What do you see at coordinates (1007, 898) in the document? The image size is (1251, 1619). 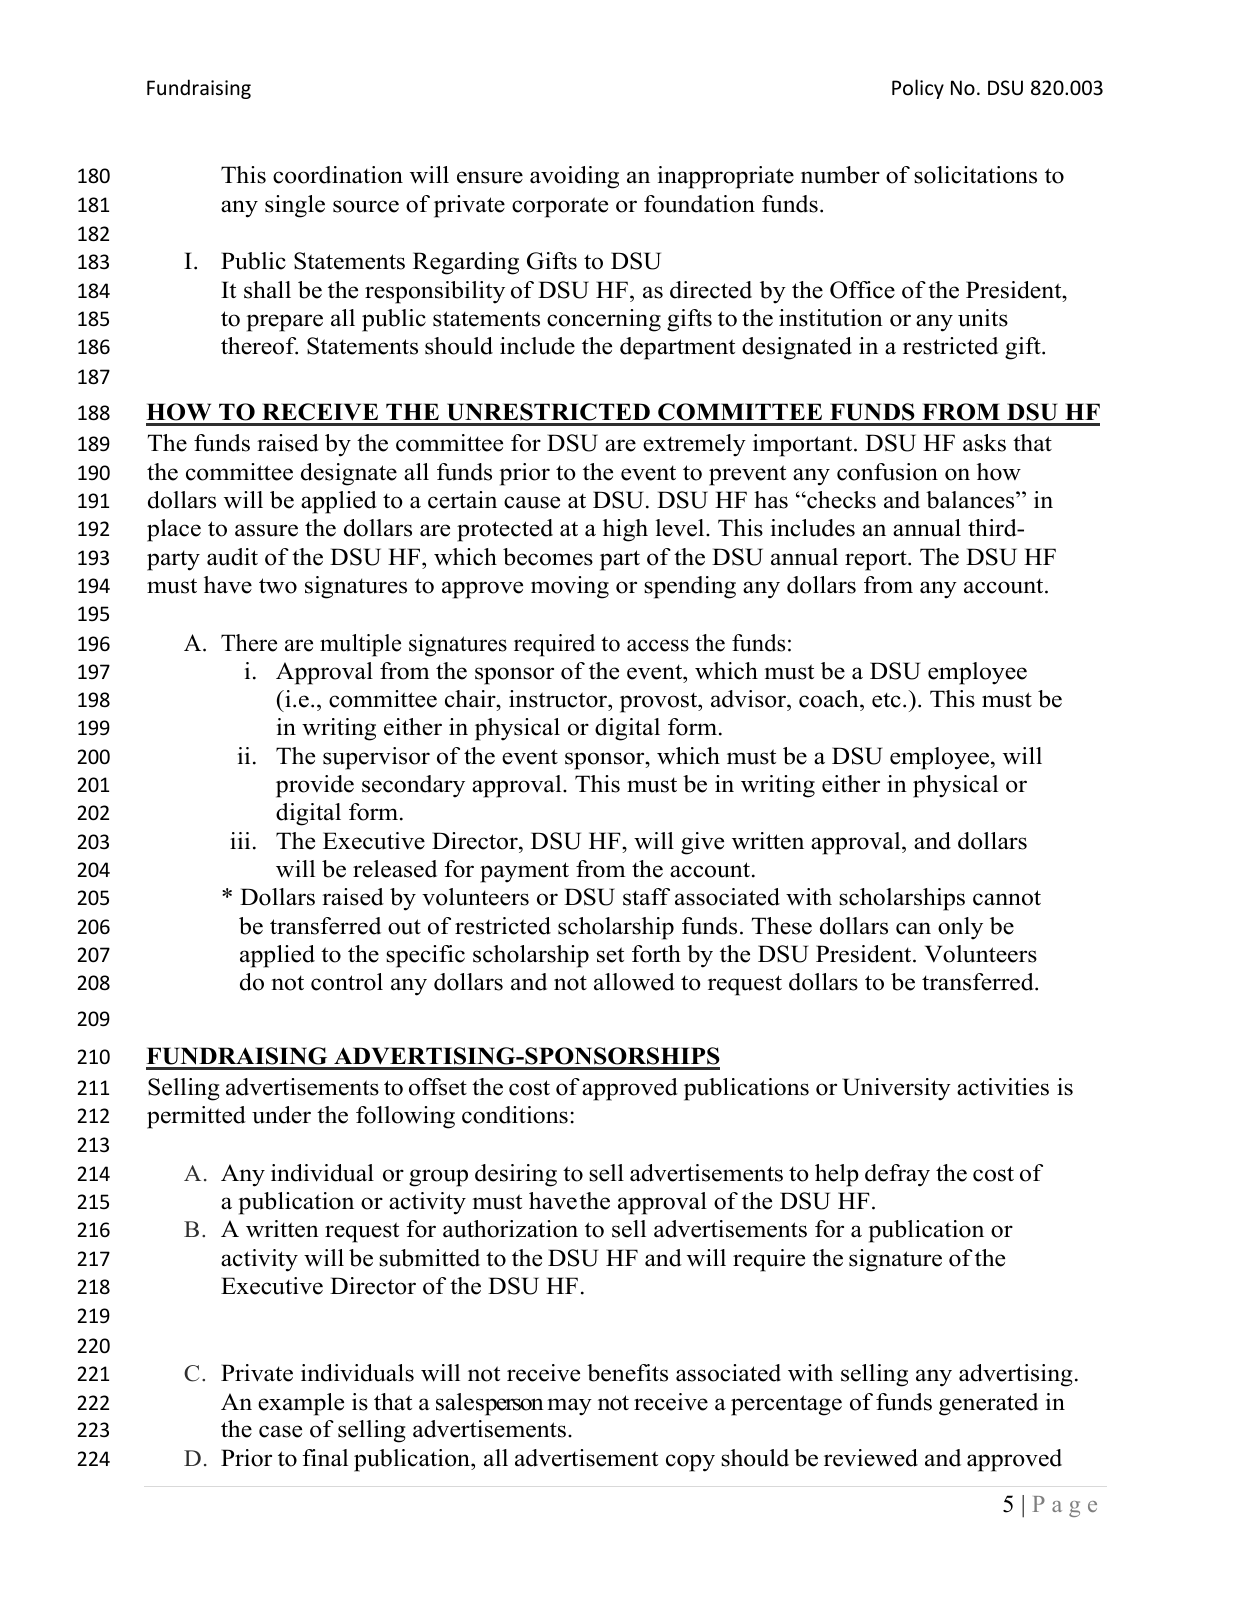 I see `cannot` at bounding box center [1007, 898].
